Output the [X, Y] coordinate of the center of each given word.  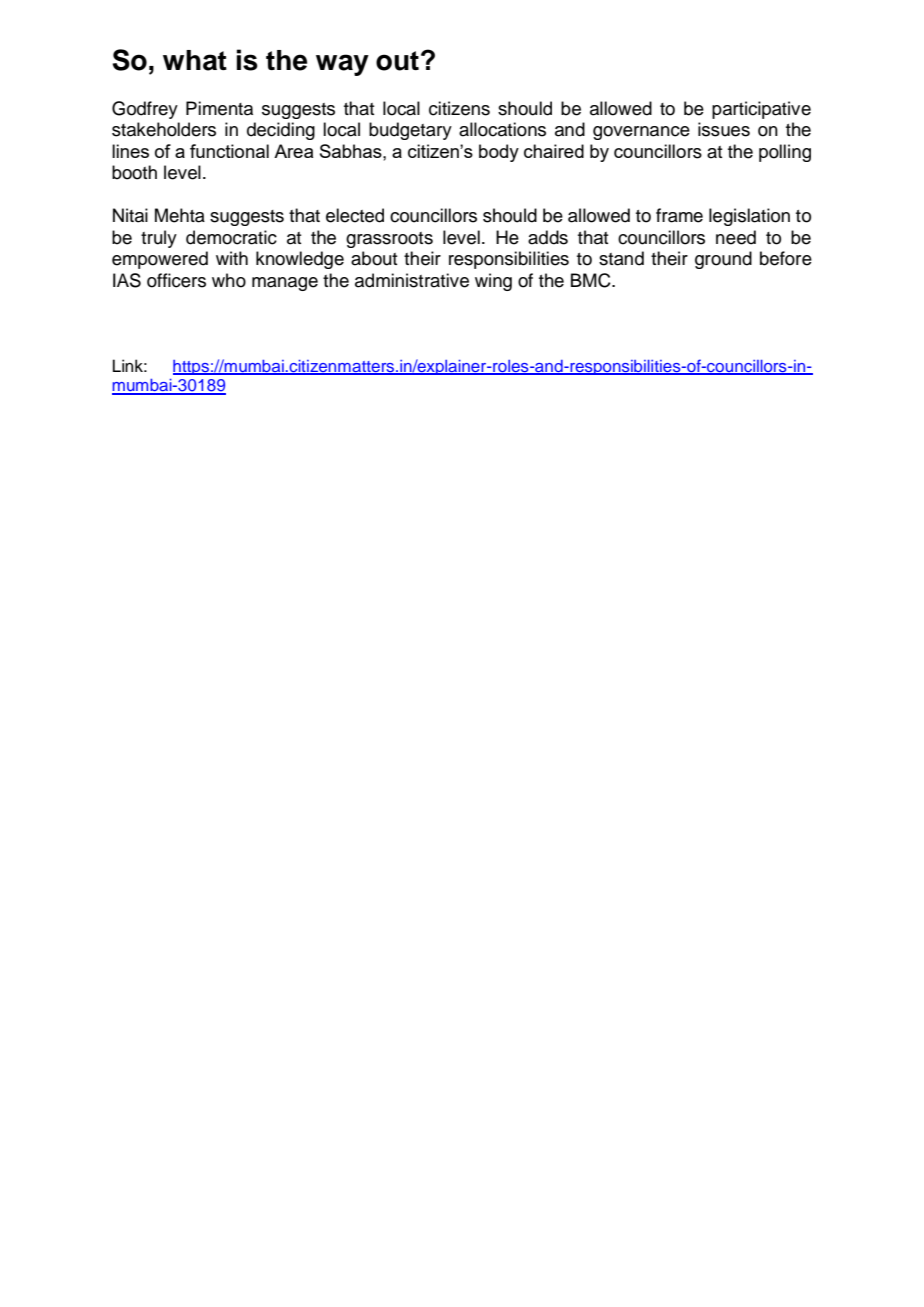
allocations [502, 129]
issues [724, 129]
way [342, 65]
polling [785, 153]
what [195, 60]
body [499, 153]
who [229, 280]
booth [134, 172]
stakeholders [164, 129]
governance [641, 133]
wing [493, 282]
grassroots [389, 240]
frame [679, 215]
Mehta [180, 215]
